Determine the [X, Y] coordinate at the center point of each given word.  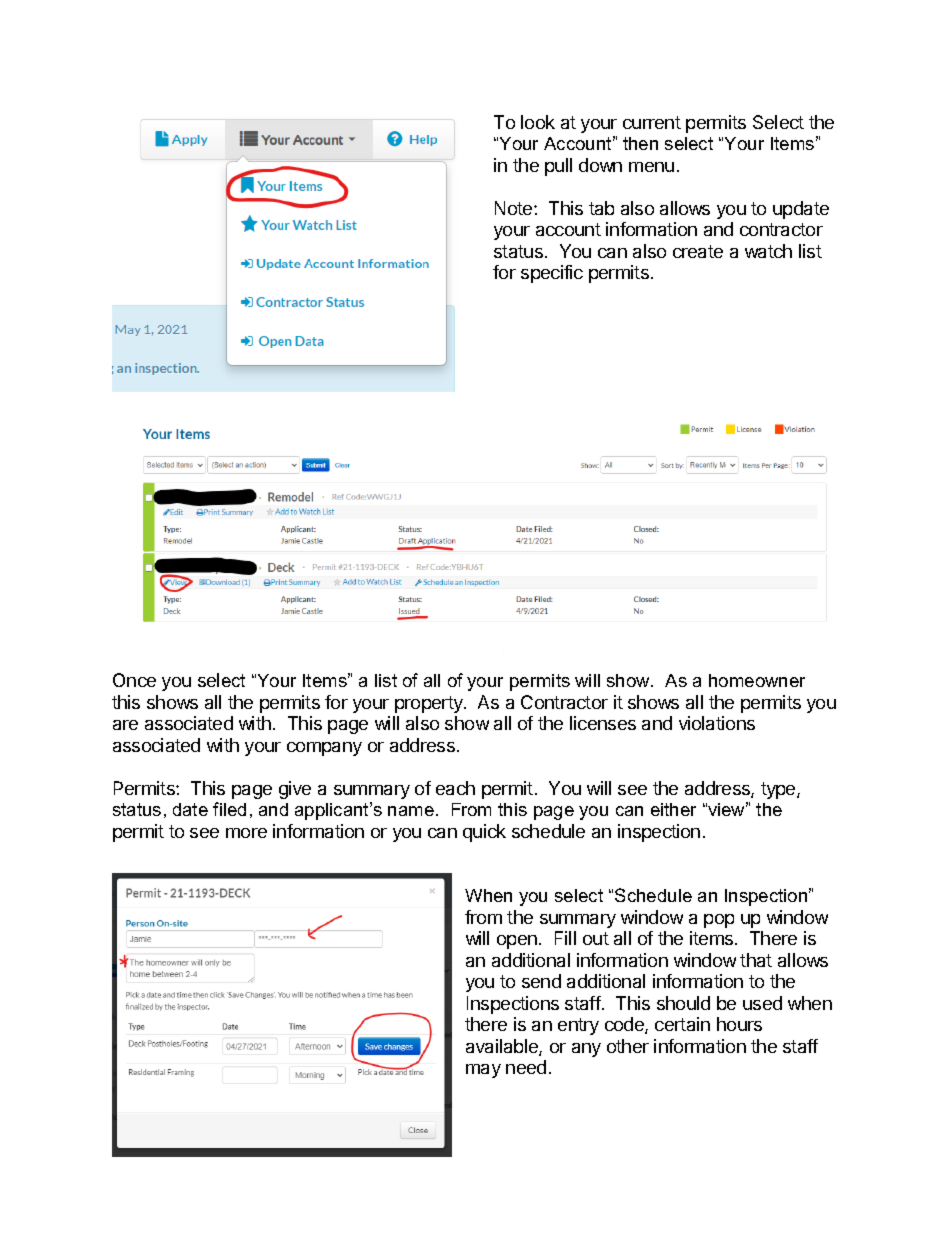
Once [134, 680]
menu [651, 167]
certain [682, 1024]
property [430, 704]
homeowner [757, 680]
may [483, 1071]
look [538, 122]
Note [515, 208]
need [526, 1067]
